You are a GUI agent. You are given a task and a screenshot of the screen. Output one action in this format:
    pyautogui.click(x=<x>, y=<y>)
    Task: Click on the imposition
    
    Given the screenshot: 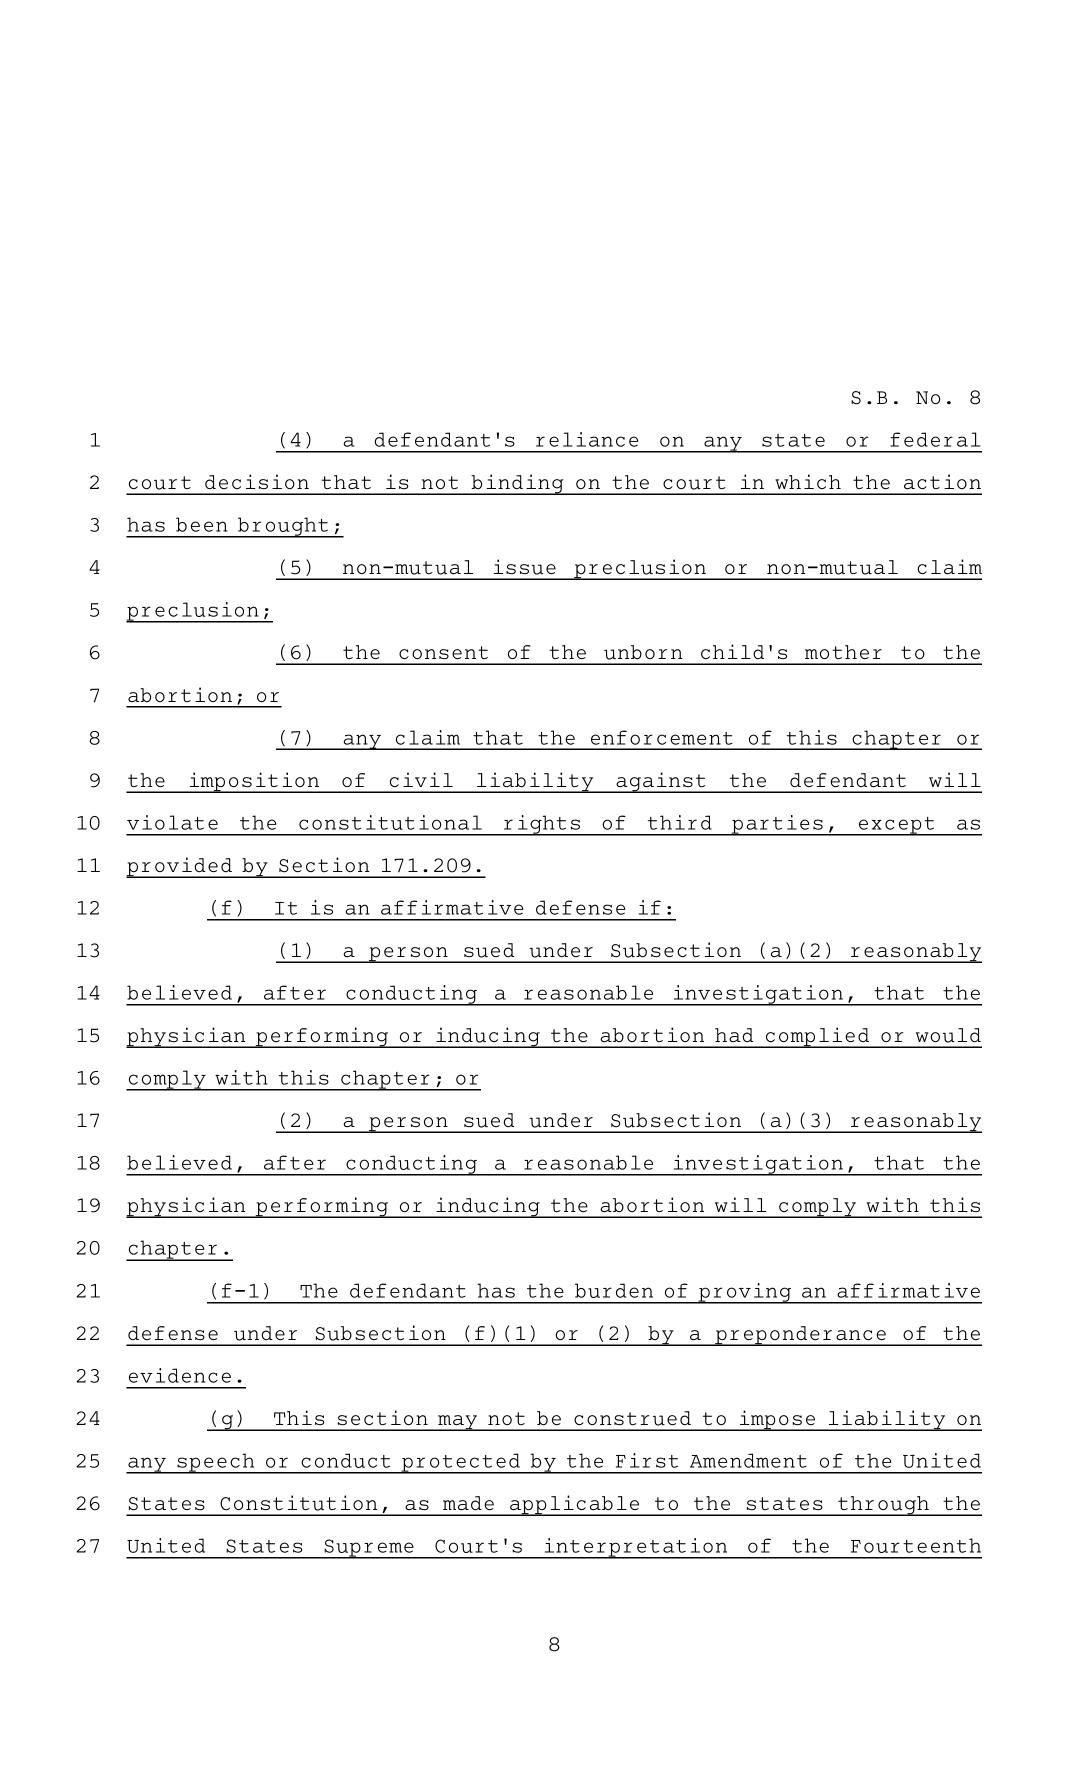 What is the action you would take?
    pyautogui.click(x=254, y=782)
